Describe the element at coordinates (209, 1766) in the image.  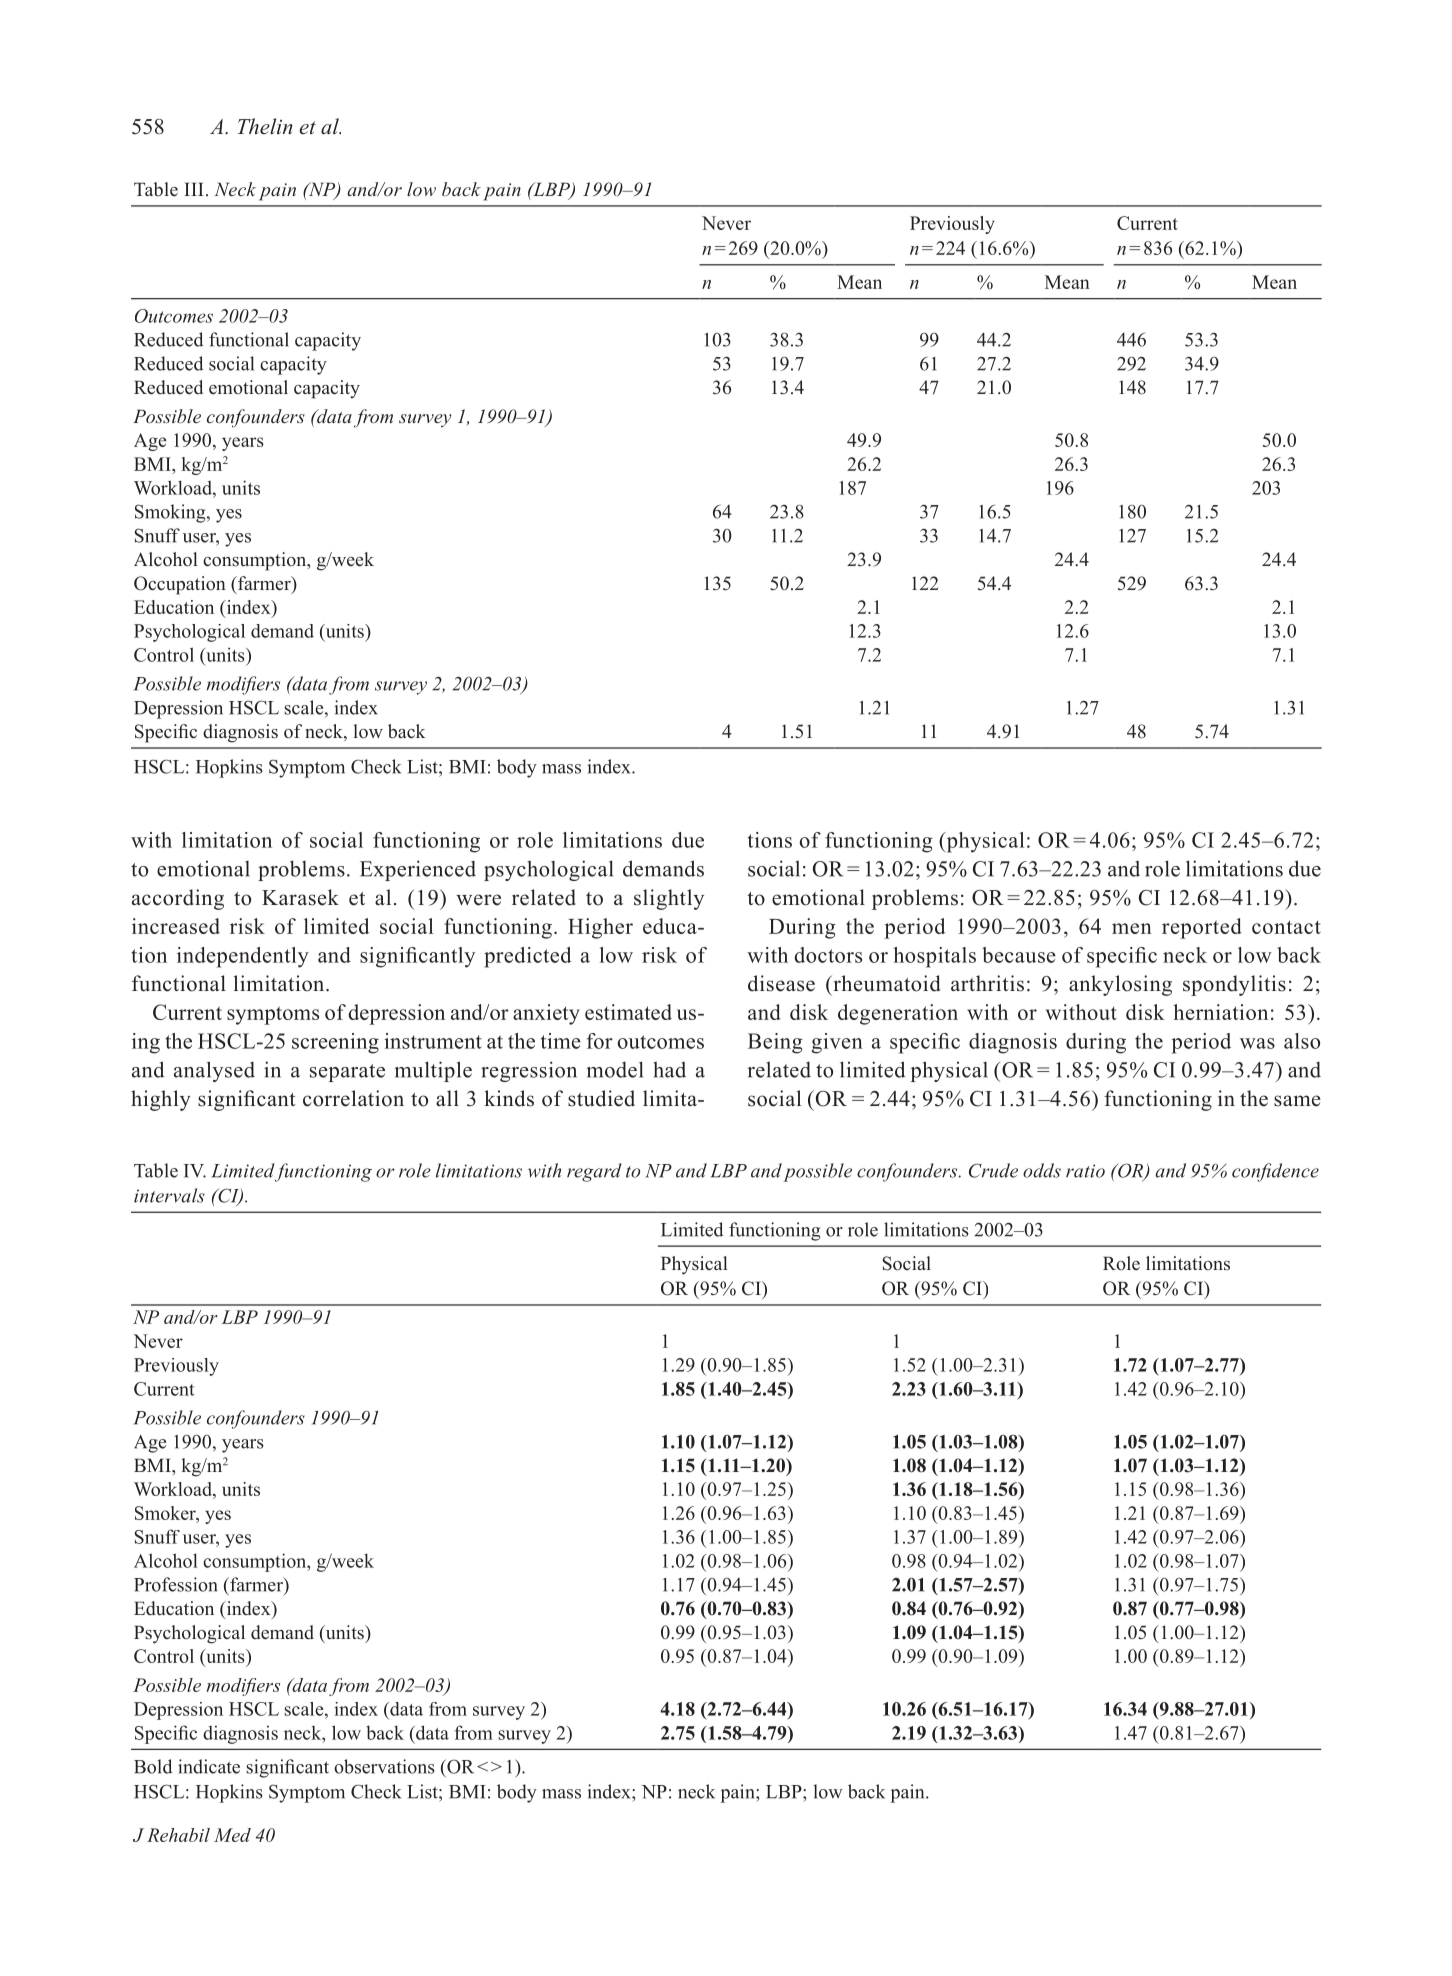
I see `indicate` at that location.
